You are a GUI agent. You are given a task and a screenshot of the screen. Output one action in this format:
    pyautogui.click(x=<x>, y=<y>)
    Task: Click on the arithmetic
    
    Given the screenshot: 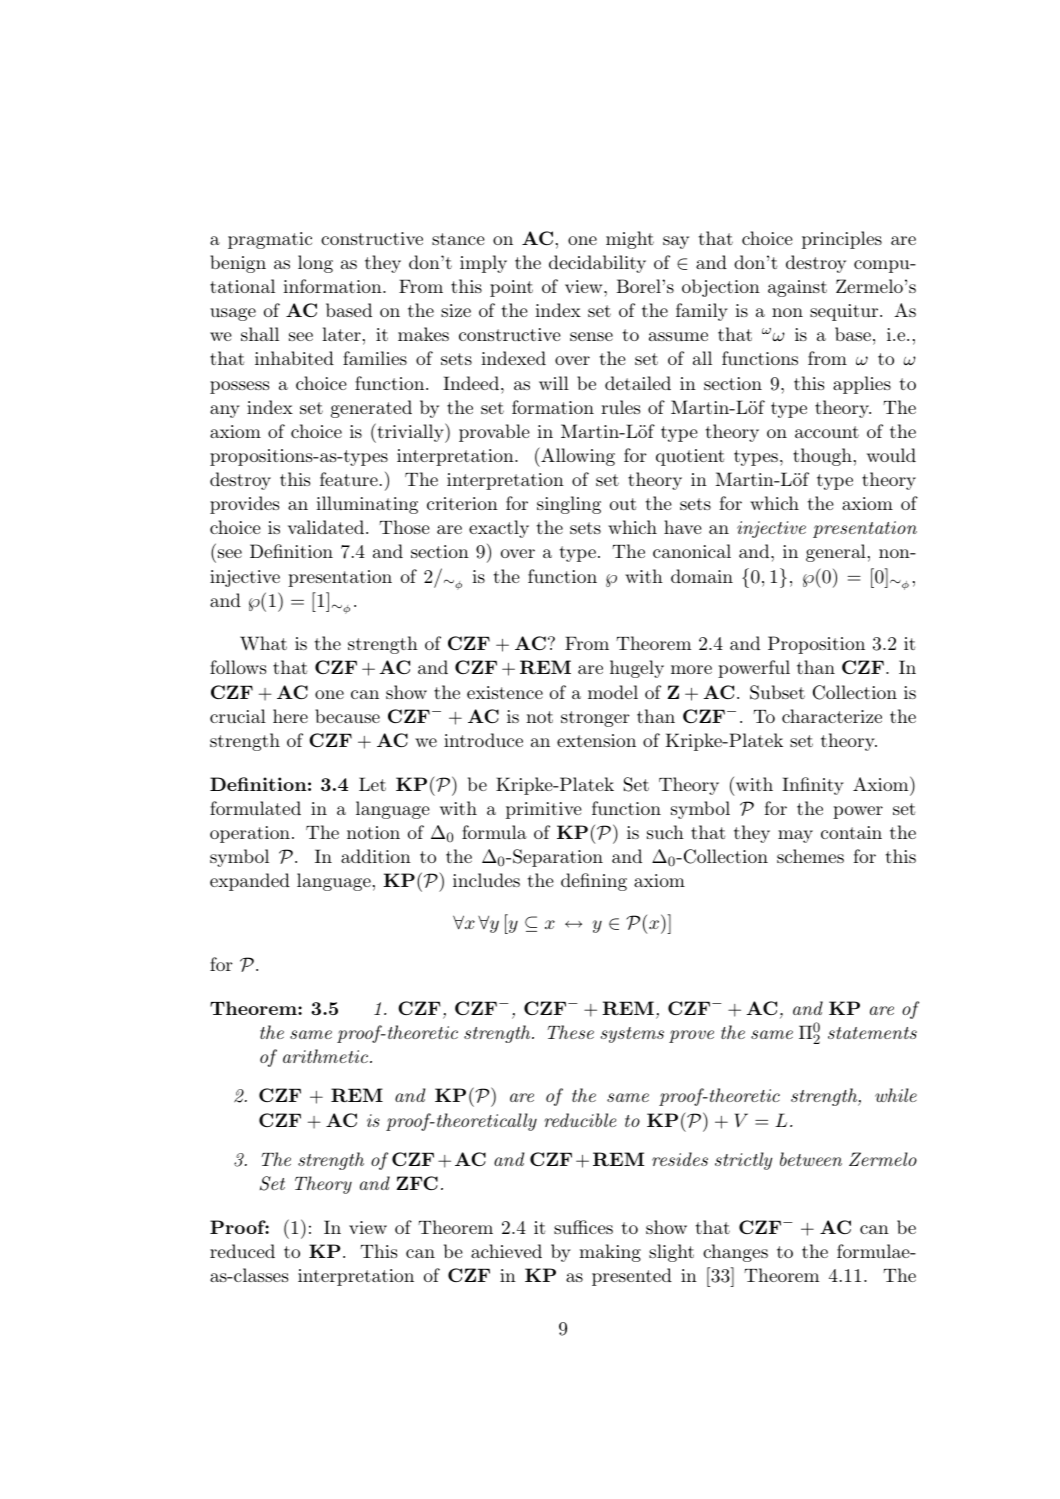 What is the action you would take?
    pyautogui.click(x=325, y=1056)
